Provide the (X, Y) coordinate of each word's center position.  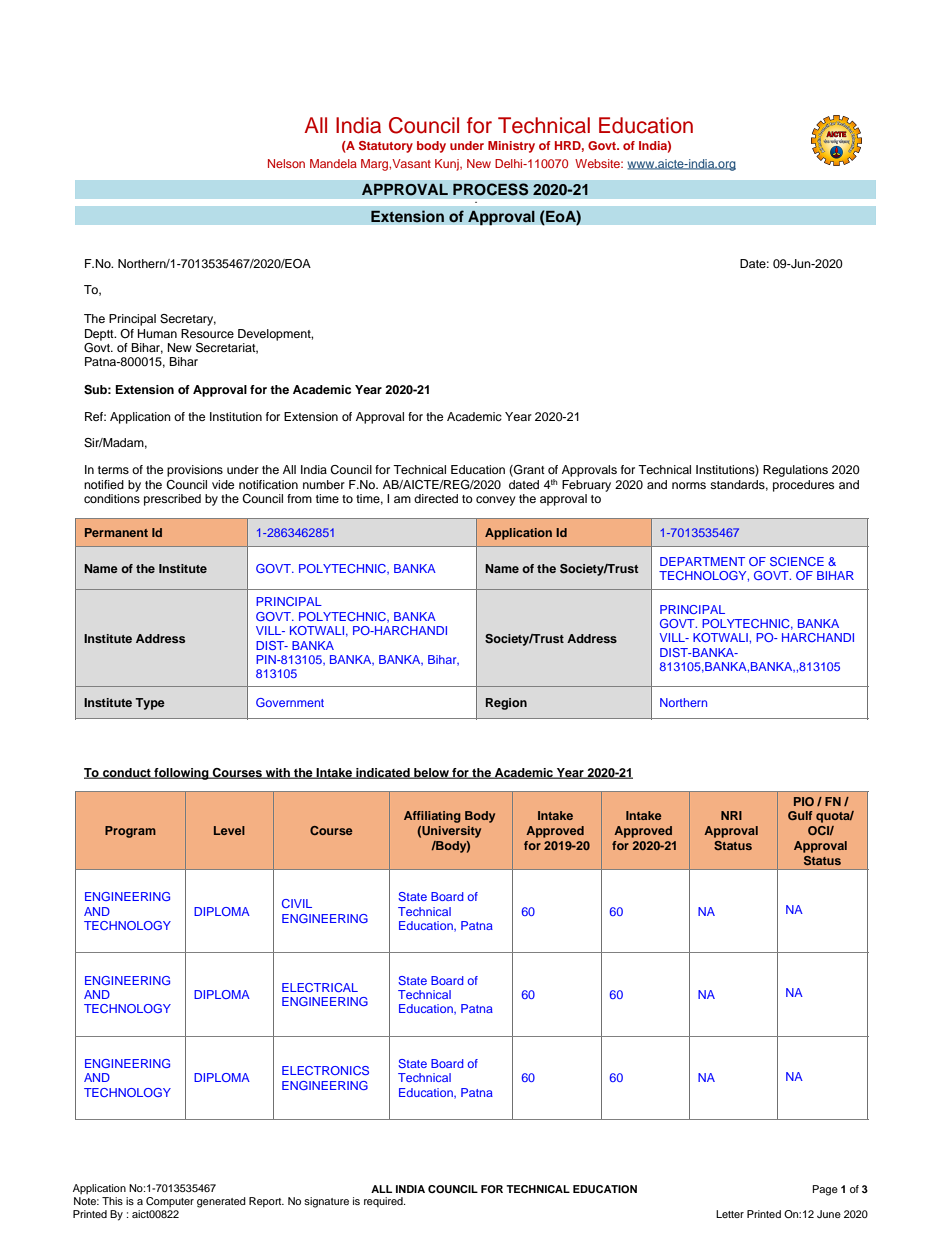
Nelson (286, 163)
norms (689, 485)
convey (496, 501)
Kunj (448, 165)
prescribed (172, 500)
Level (229, 830)
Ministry (511, 147)
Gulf (800, 815)
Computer (170, 1202)
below (431, 773)
